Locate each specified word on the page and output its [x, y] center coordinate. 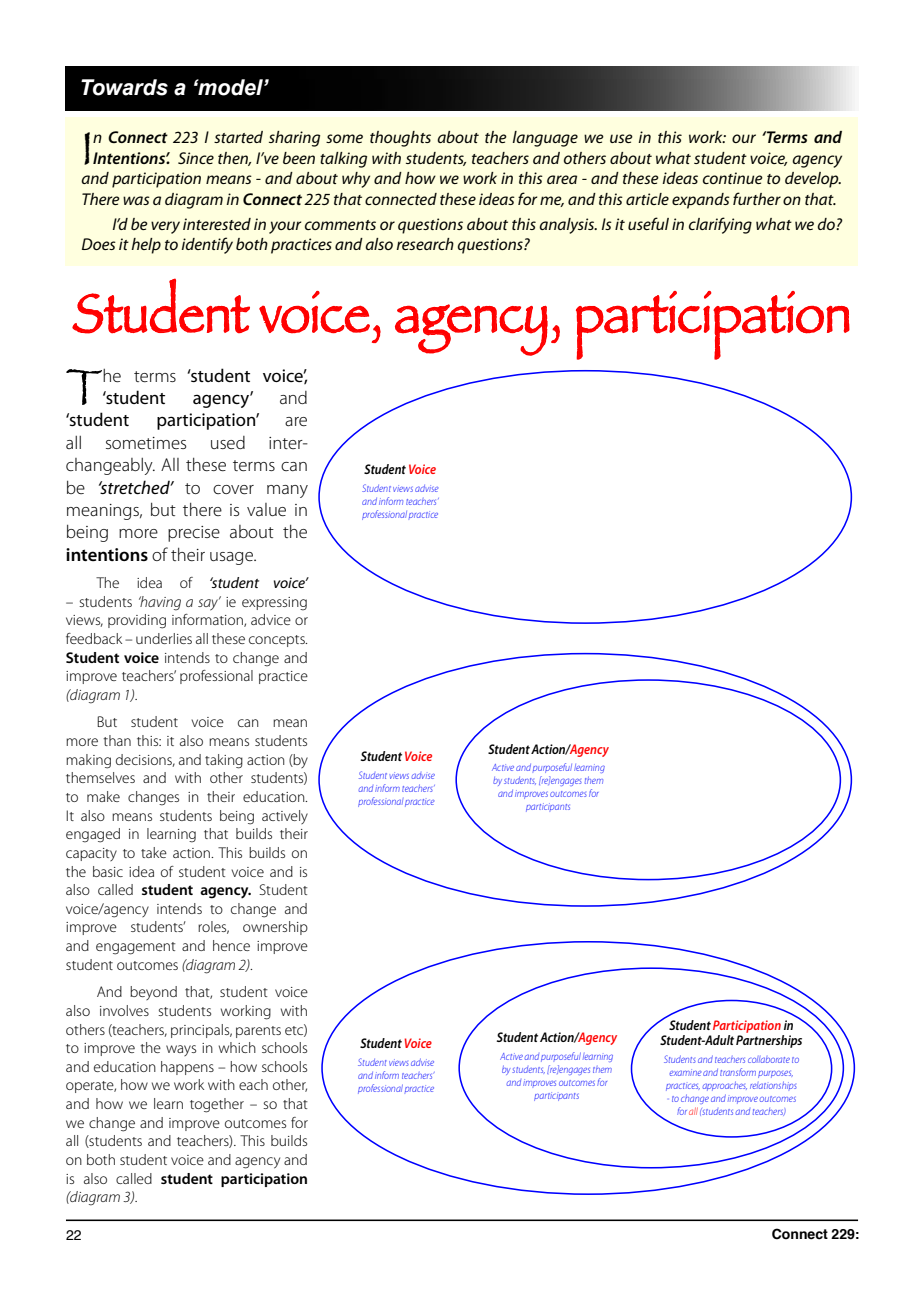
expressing [274, 604]
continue [733, 178]
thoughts [400, 139]
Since [196, 158]
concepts [278, 641]
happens [187, 1068]
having [160, 603]
